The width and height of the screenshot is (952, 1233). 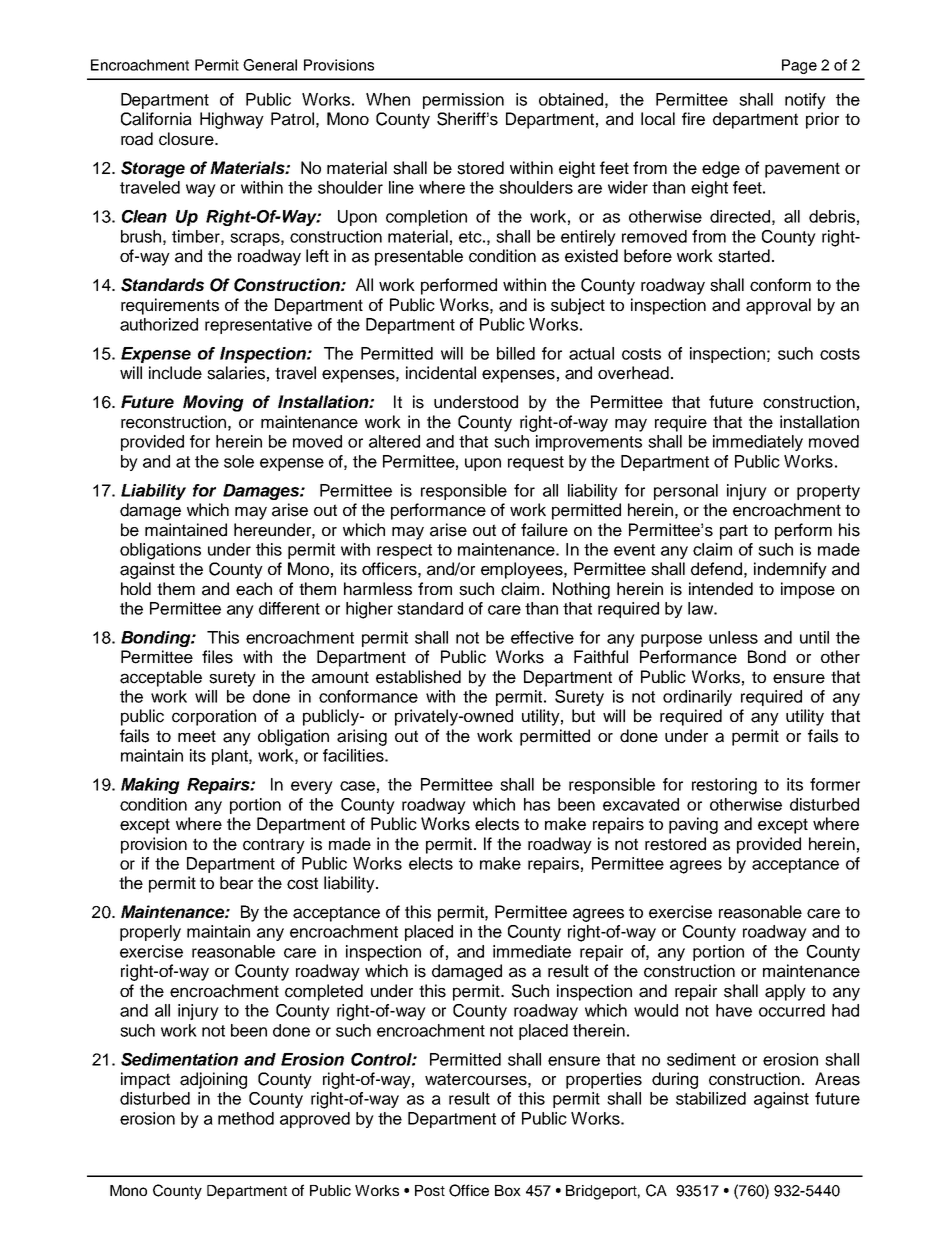 I want to click on files, so click(x=217, y=657).
